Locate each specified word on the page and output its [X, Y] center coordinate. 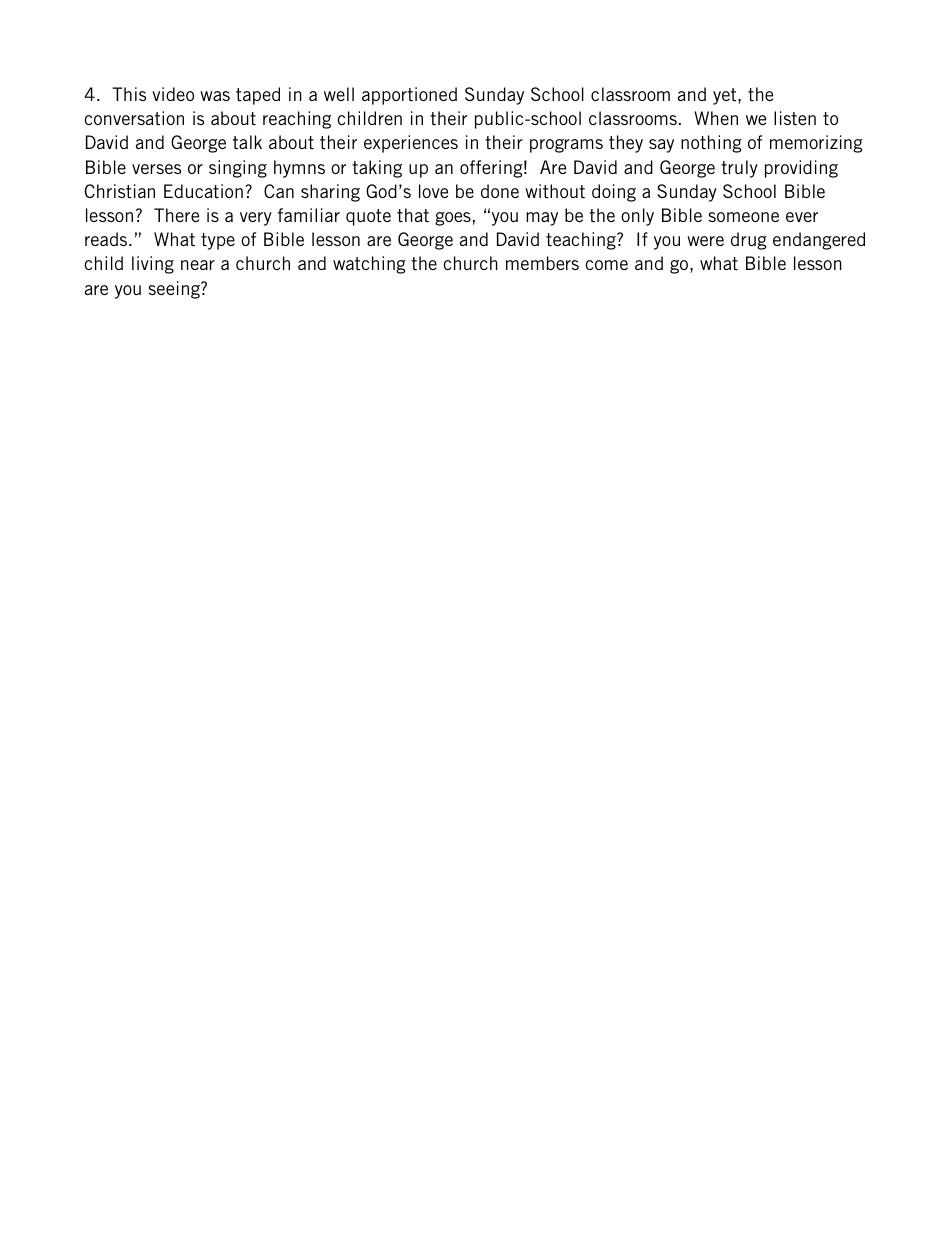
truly [739, 169]
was [215, 96]
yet [726, 96]
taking [377, 169]
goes [453, 219]
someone [743, 217]
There [176, 215]
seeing [175, 290]
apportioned [409, 96]
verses [156, 169]
